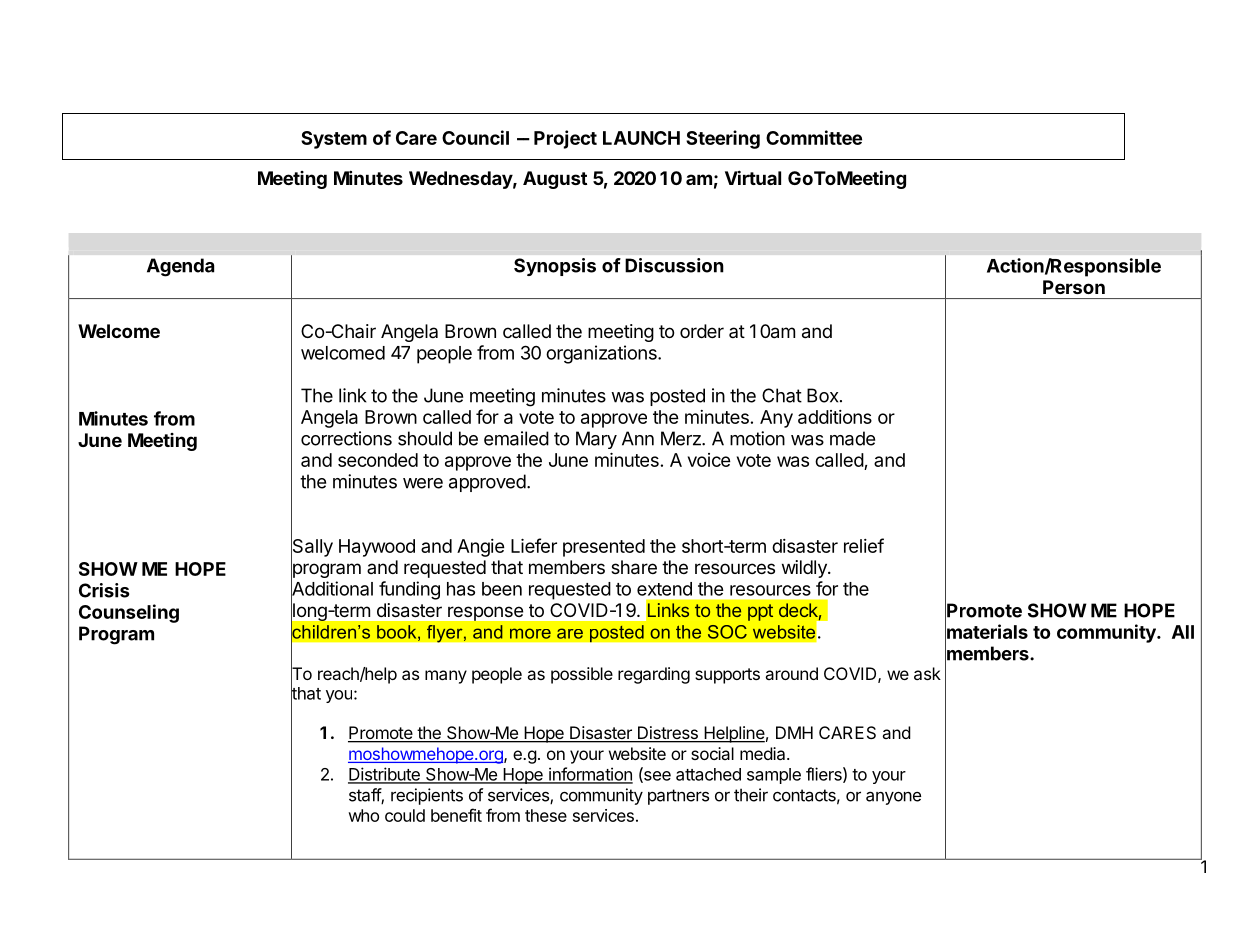 Image resolution: width=1233 pixels, height=952 pixels. Describe the element at coordinates (129, 613) in the image. I see `Counseling` at that location.
